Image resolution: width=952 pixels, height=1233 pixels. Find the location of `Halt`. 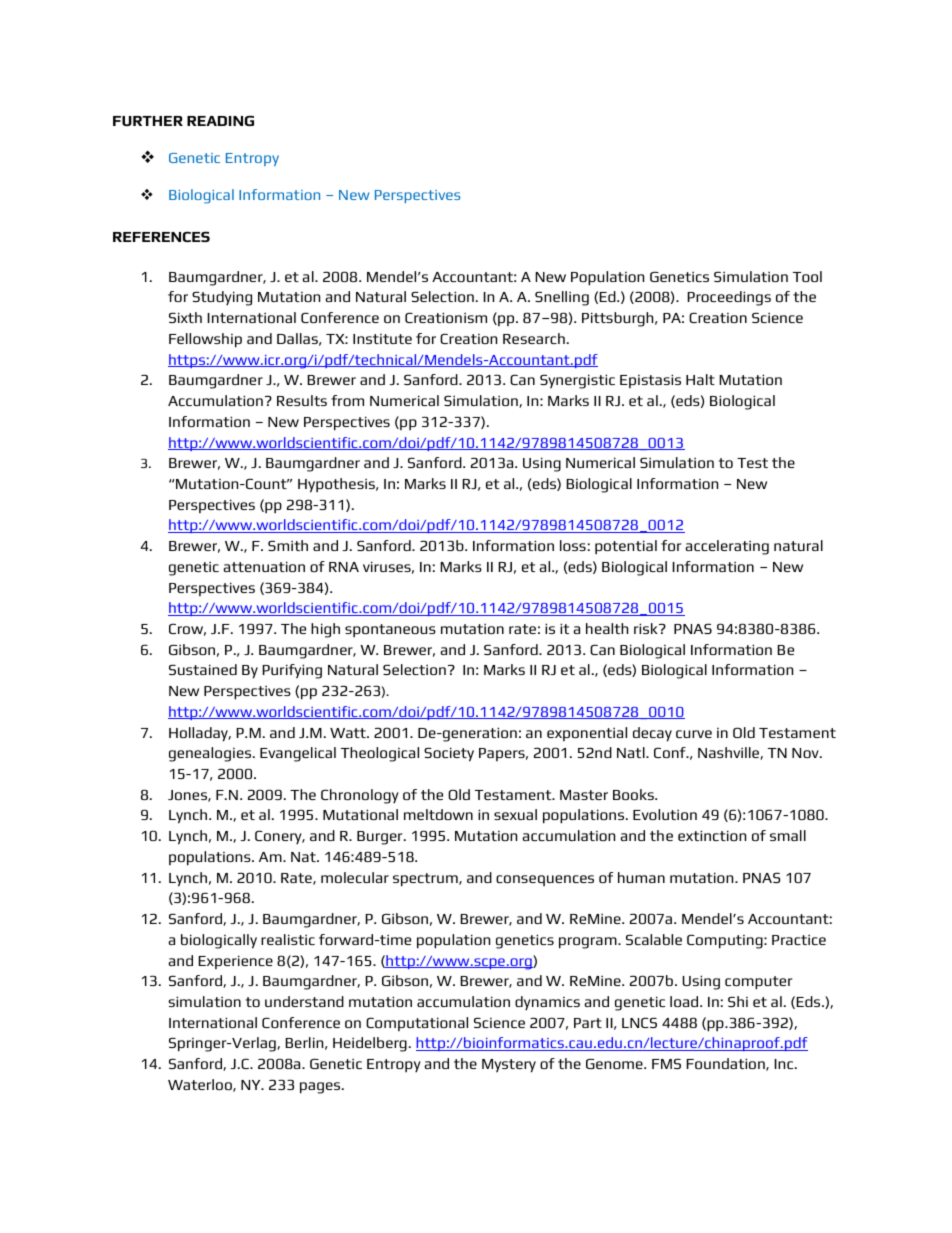

Halt is located at coordinates (700, 379).
